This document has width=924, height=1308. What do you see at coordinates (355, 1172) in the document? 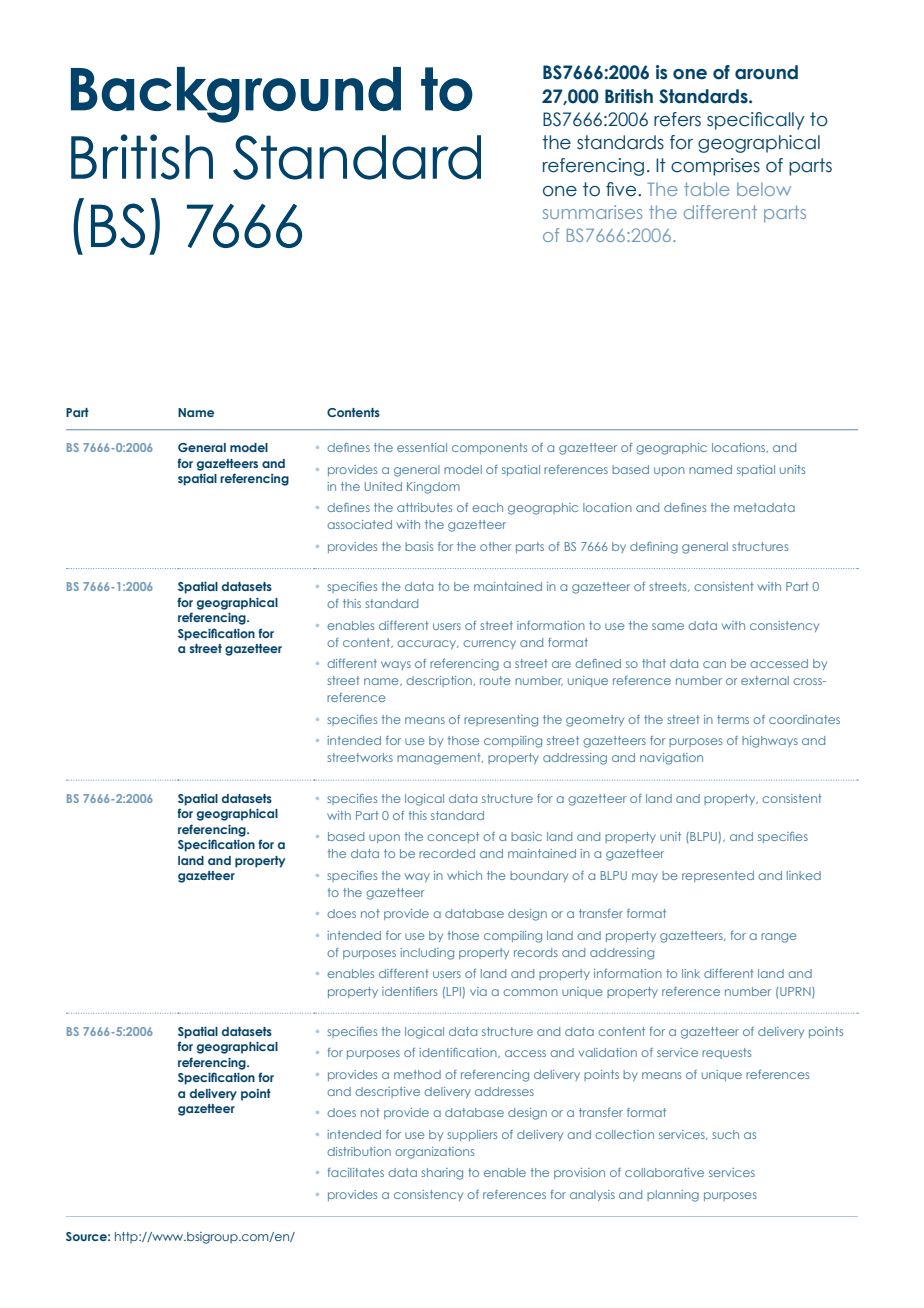
I see `facilitates` at bounding box center [355, 1172].
